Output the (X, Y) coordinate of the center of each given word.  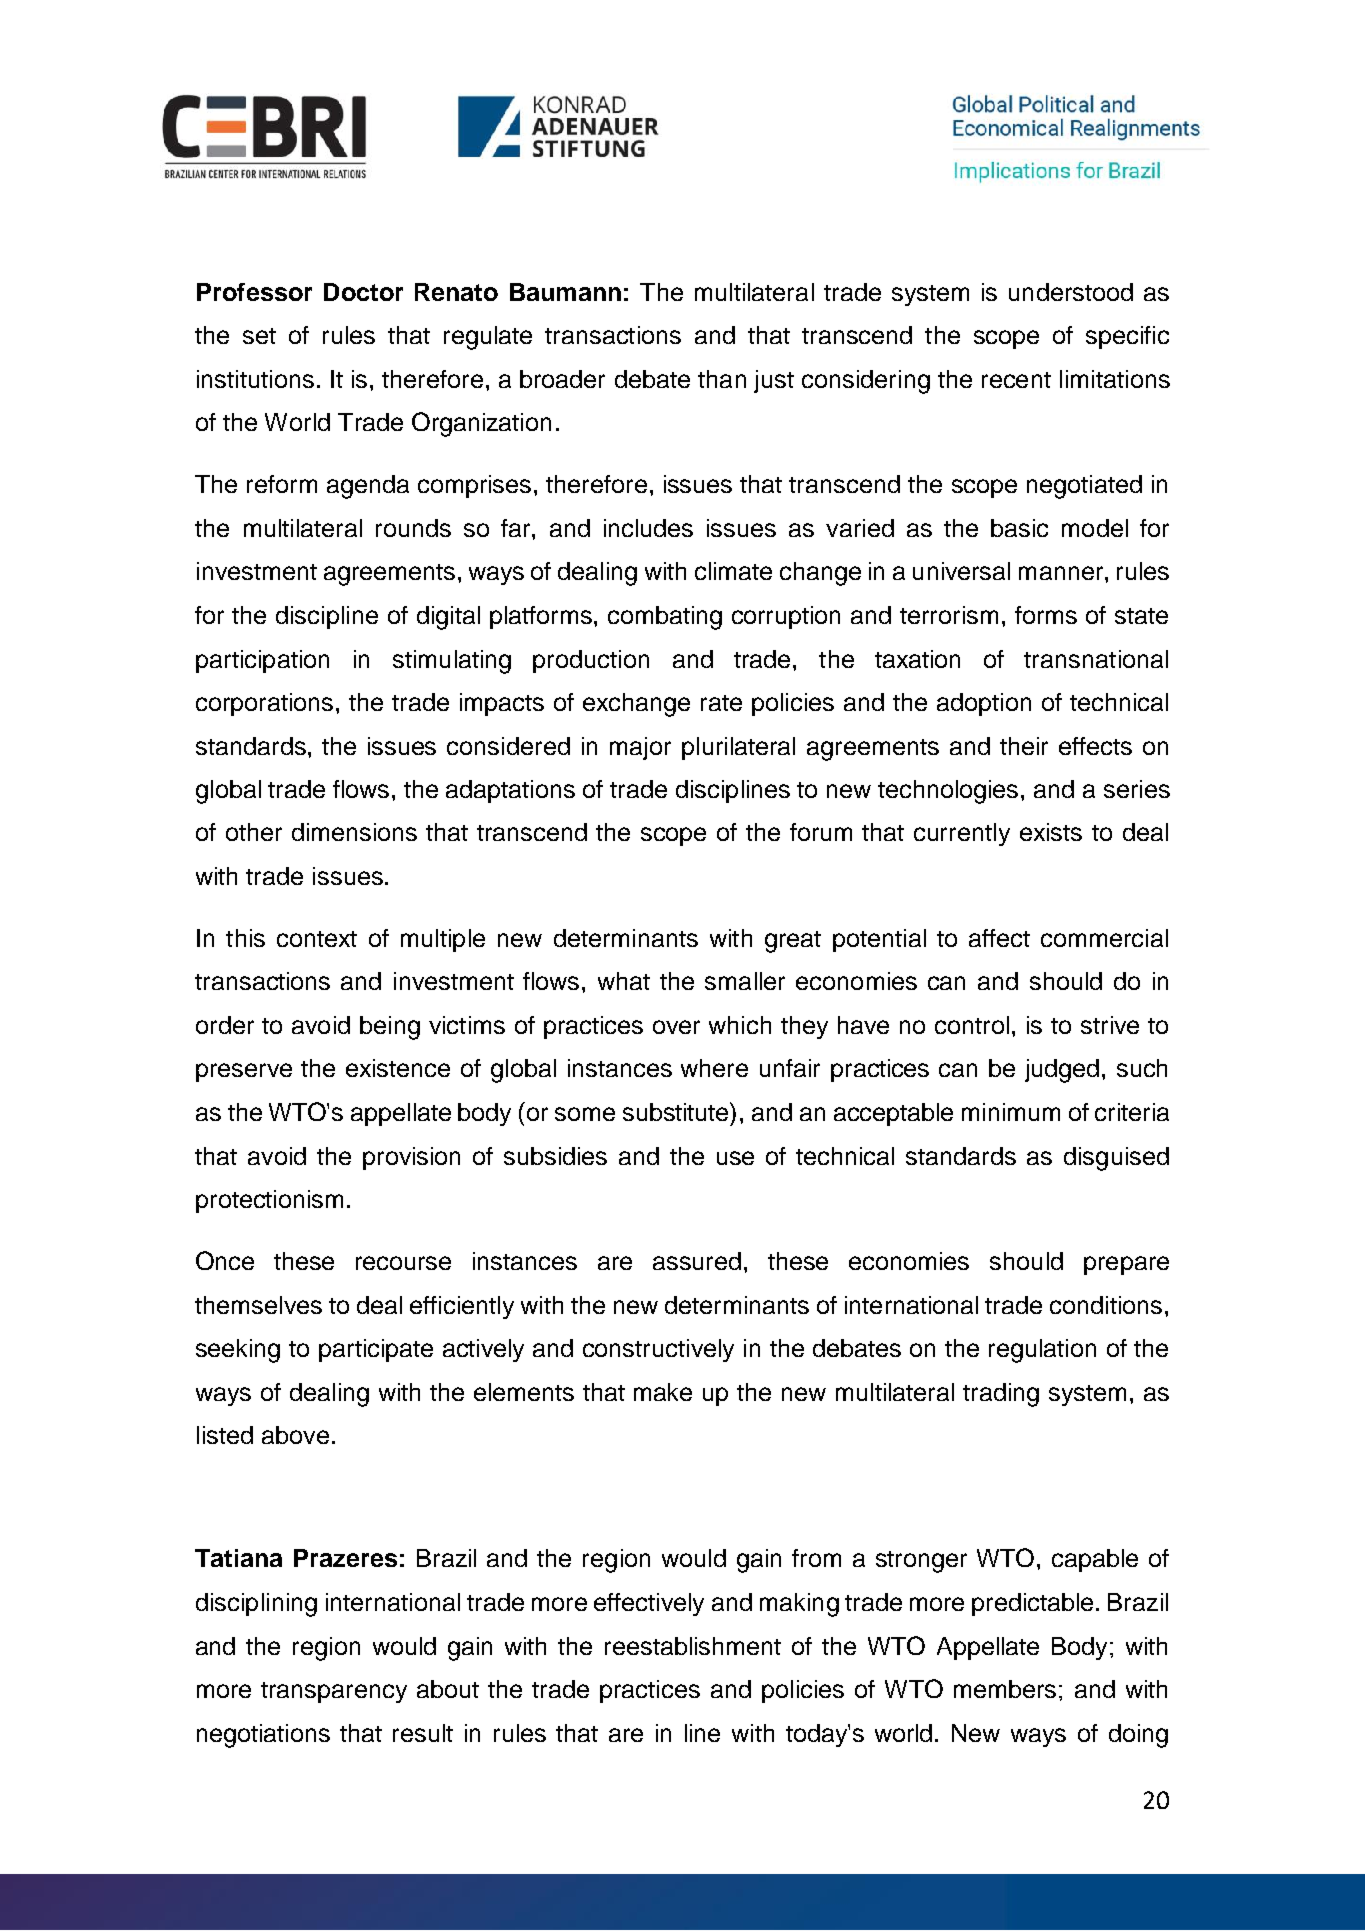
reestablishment (693, 1646)
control (972, 1025)
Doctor (363, 292)
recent (1016, 380)
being (390, 1028)
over (676, 1027)
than (722, 379)
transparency (334, 1692)
